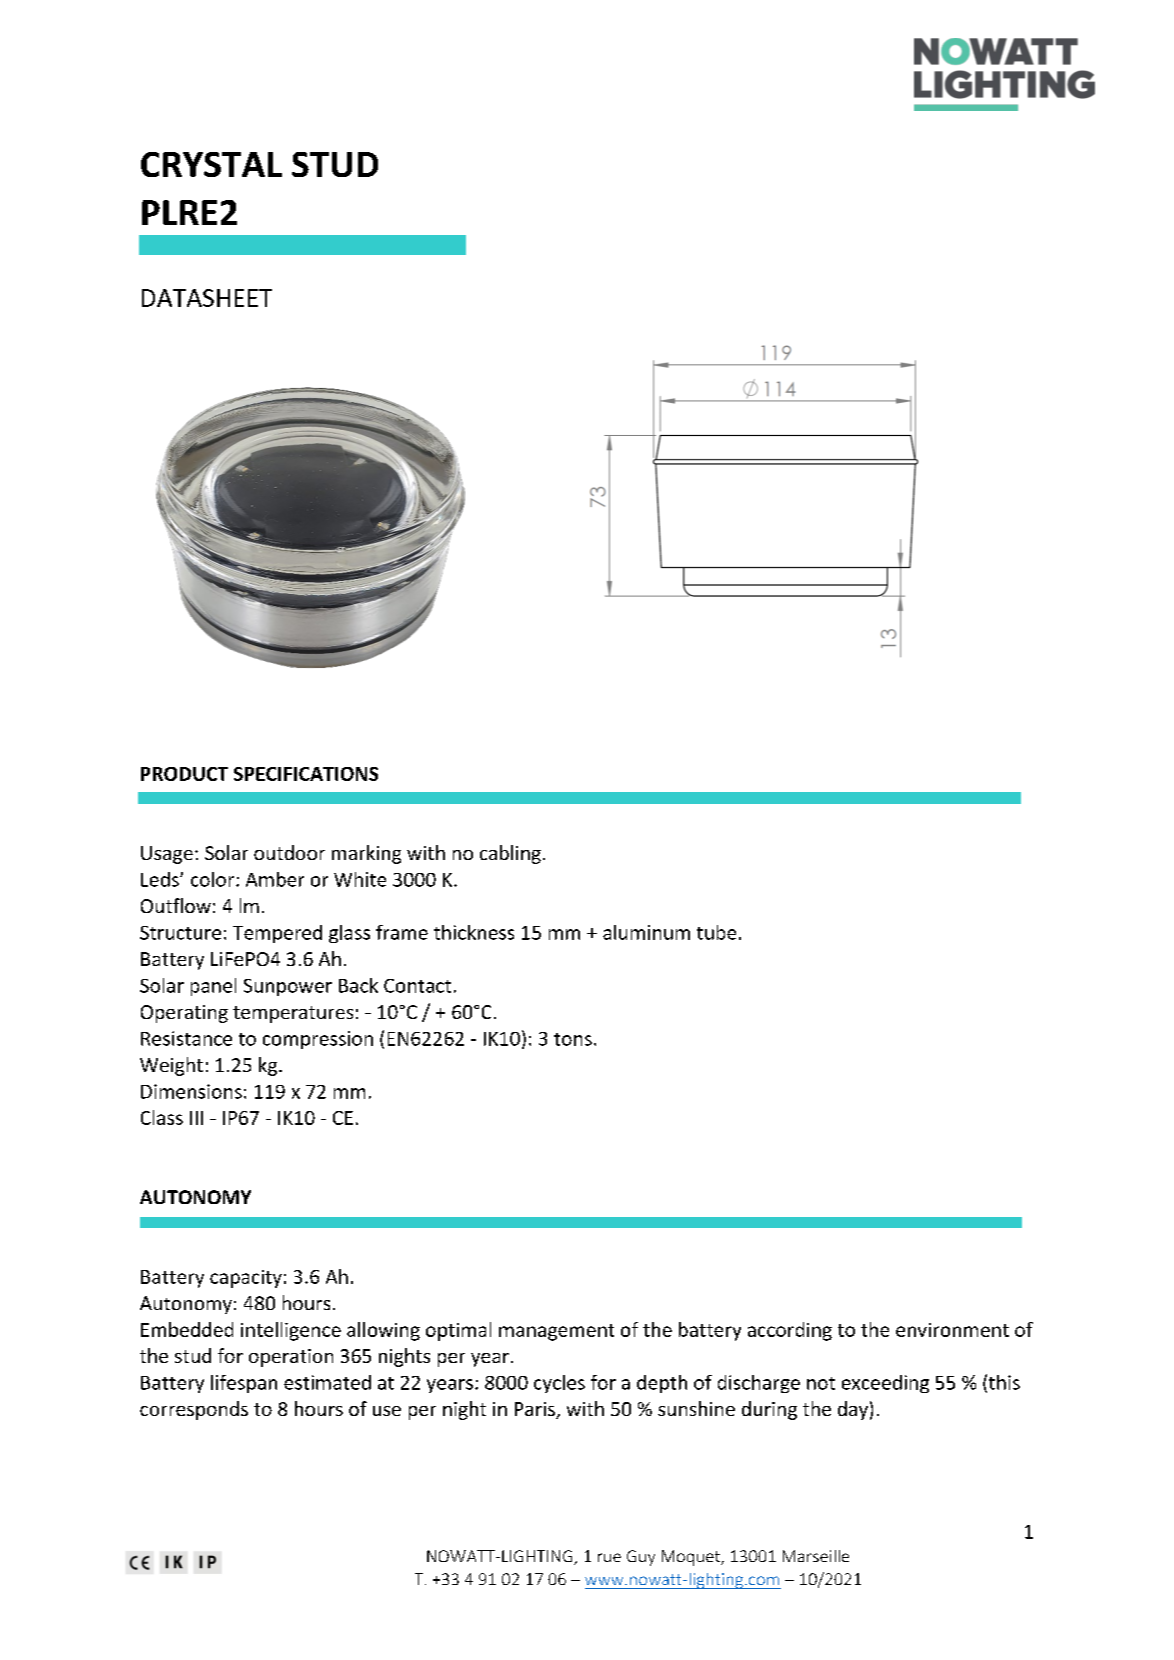  I want to click on III, so click(196, 1118).
